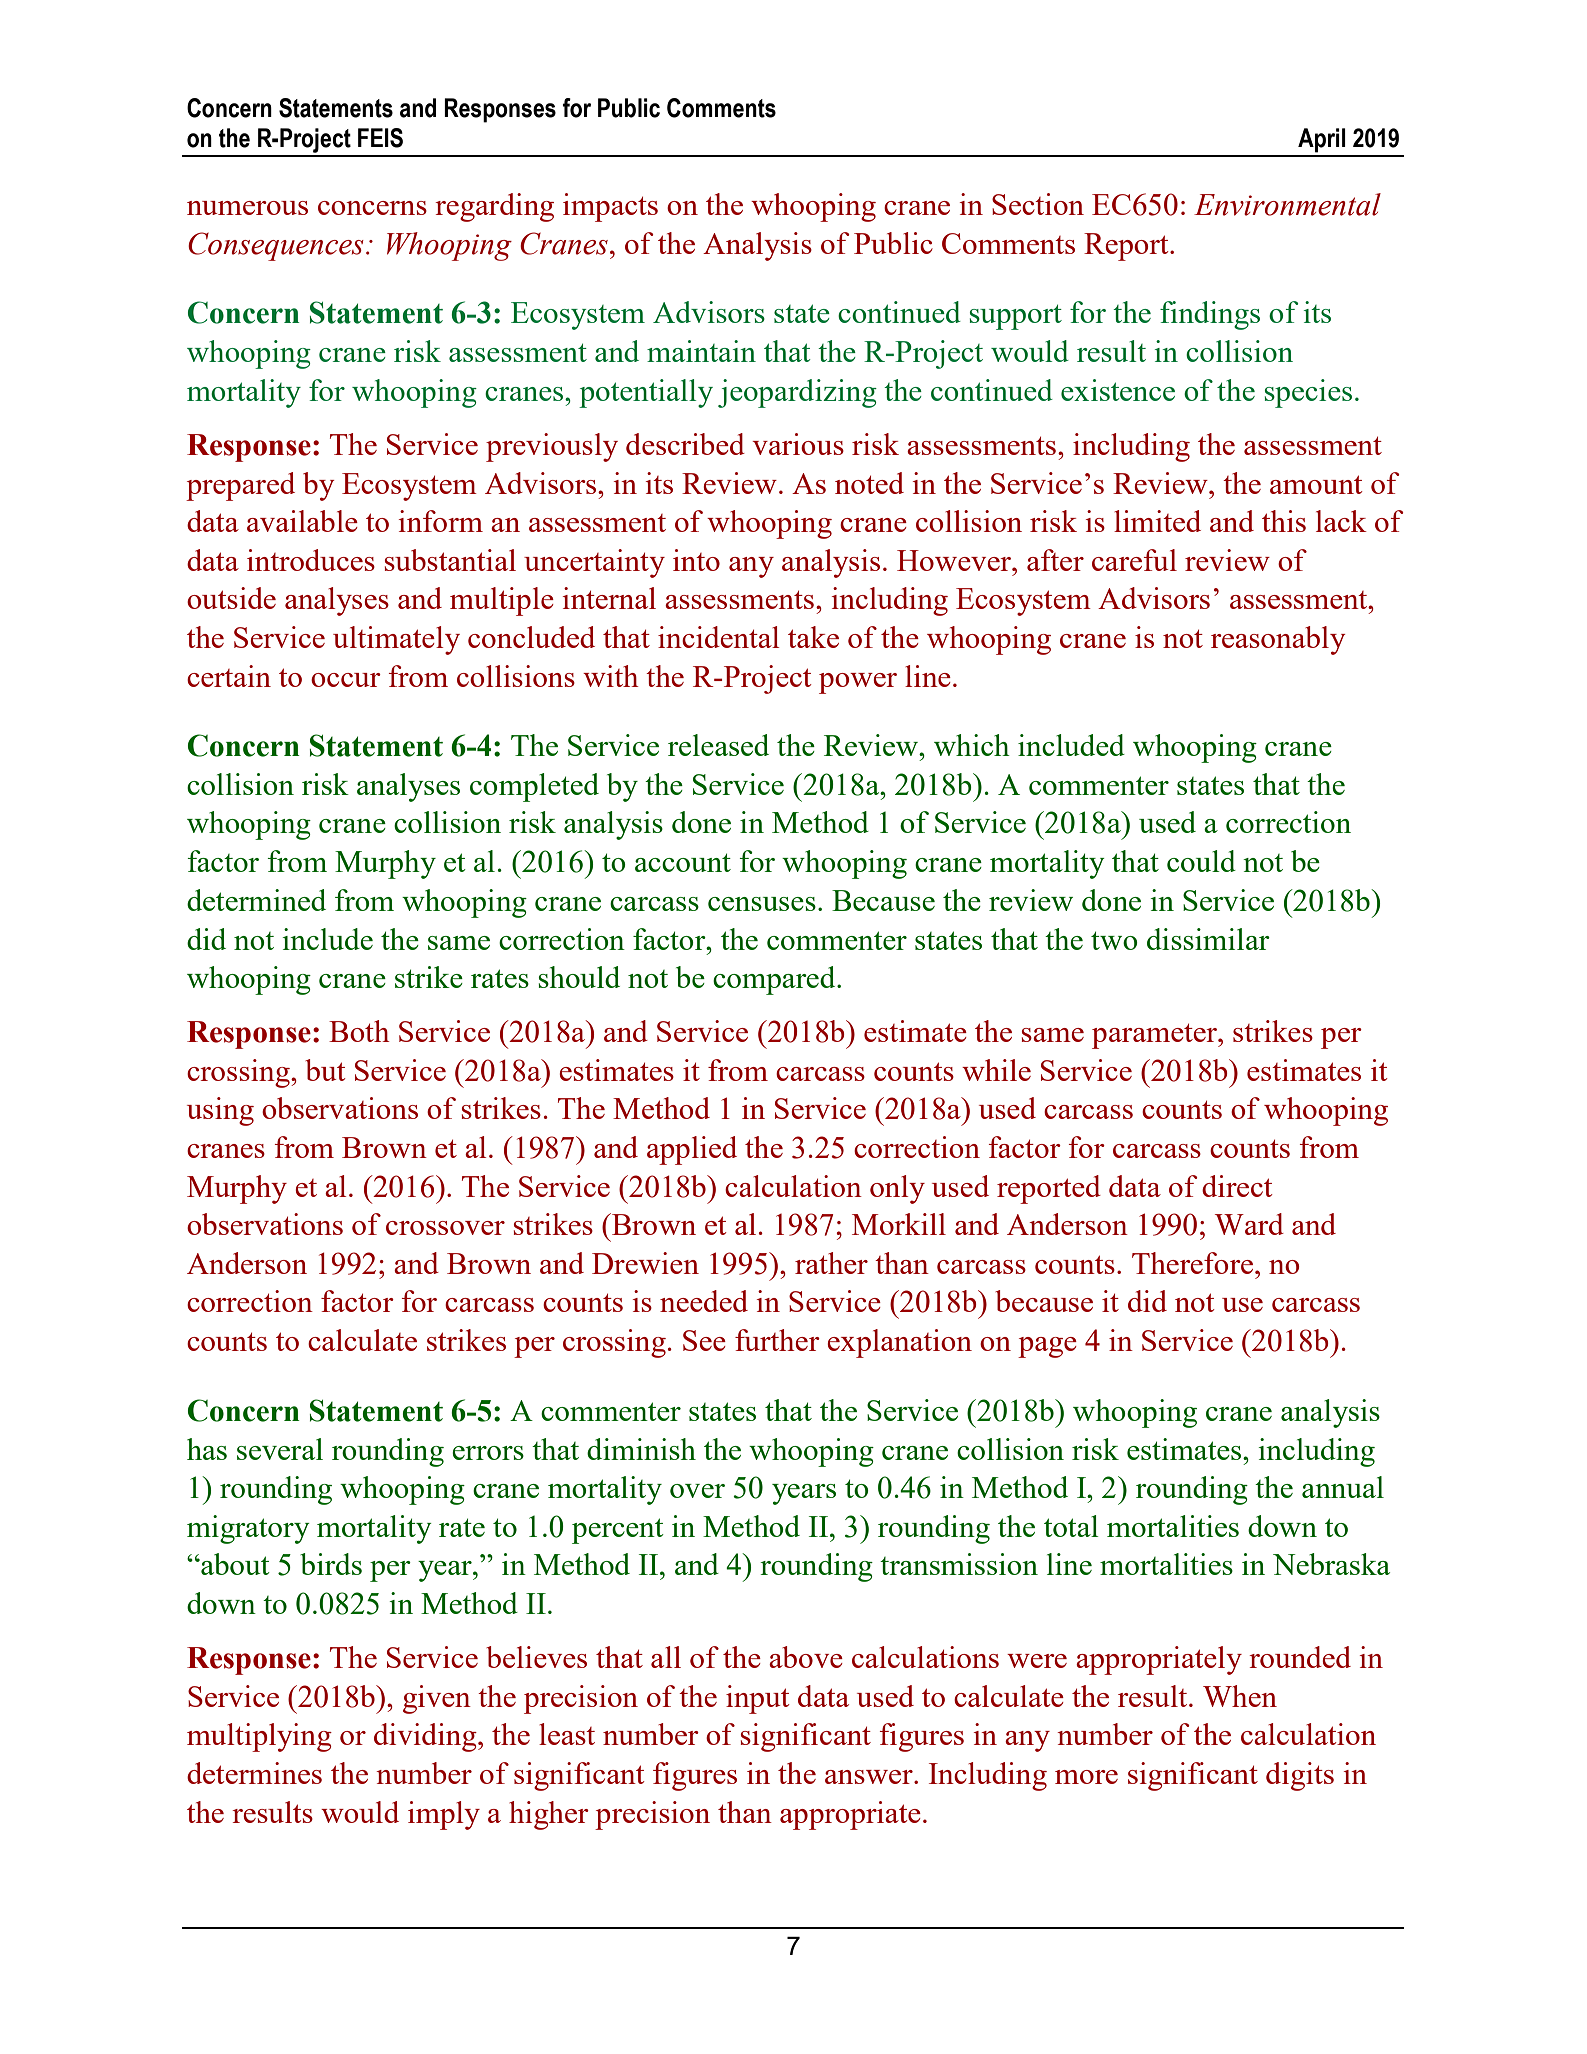 Image resolution: width=1587 pixels, height=2054 pixels. I want to click on determines, so click(254, 1773).
